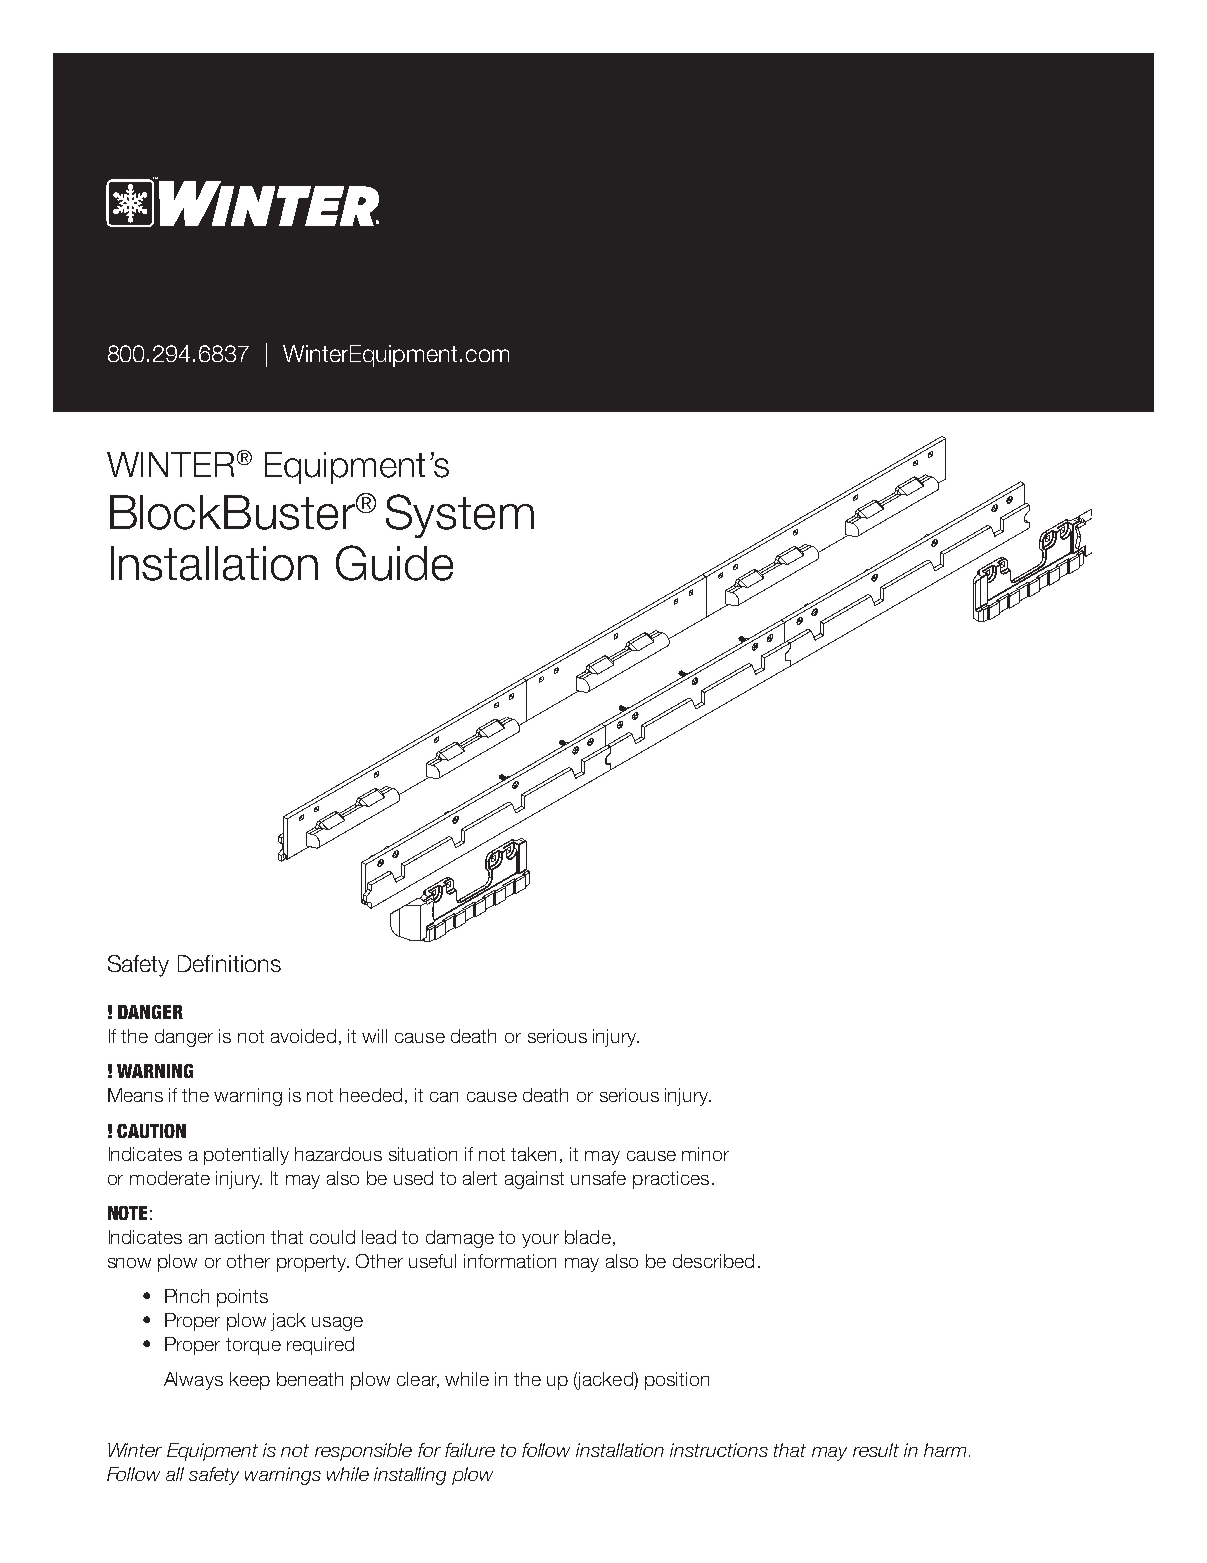 Image resolution: width=1207 pixels, height=1563 pixels. I want to click on keep, so click(250, 1381).
